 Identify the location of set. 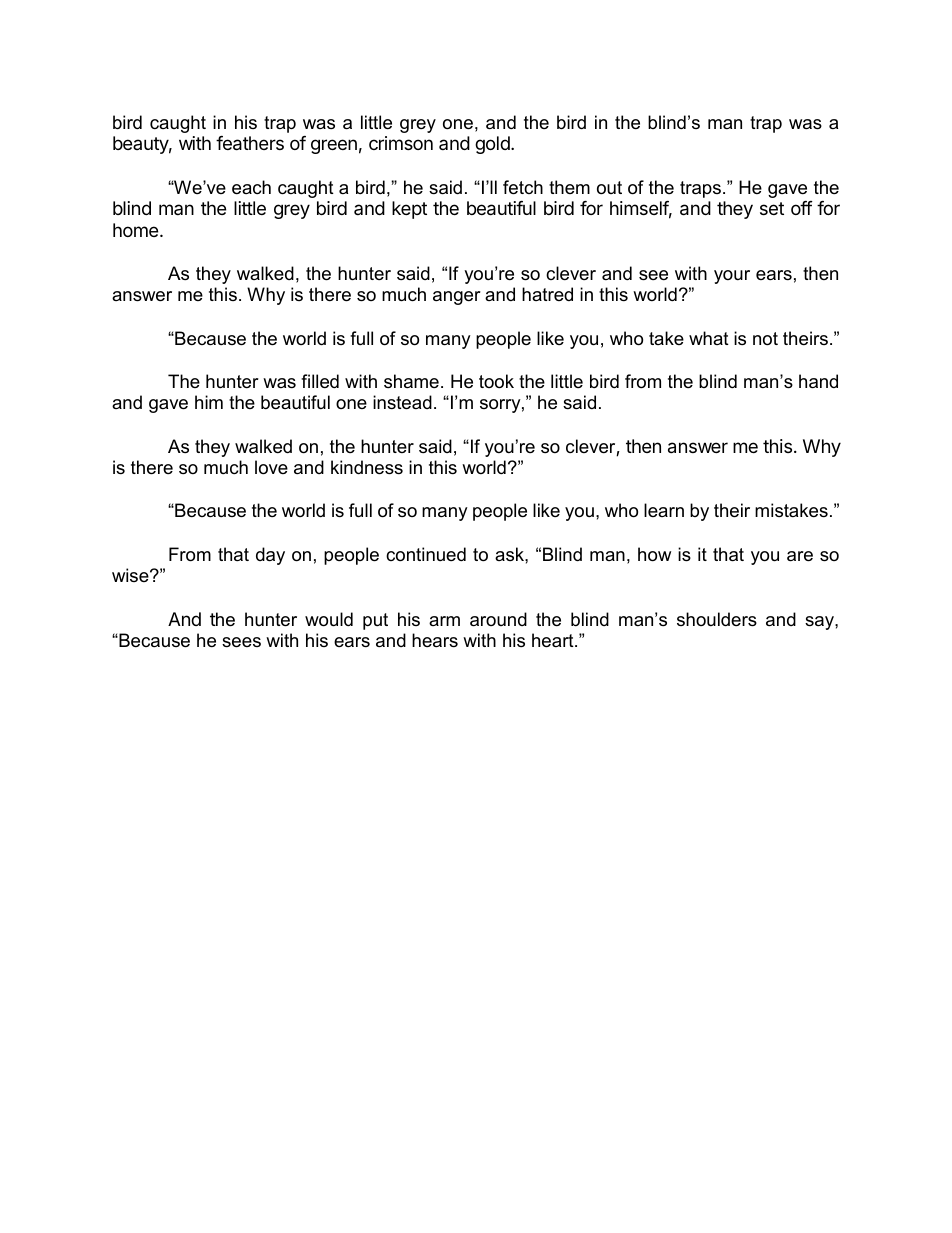
(772, 208).
